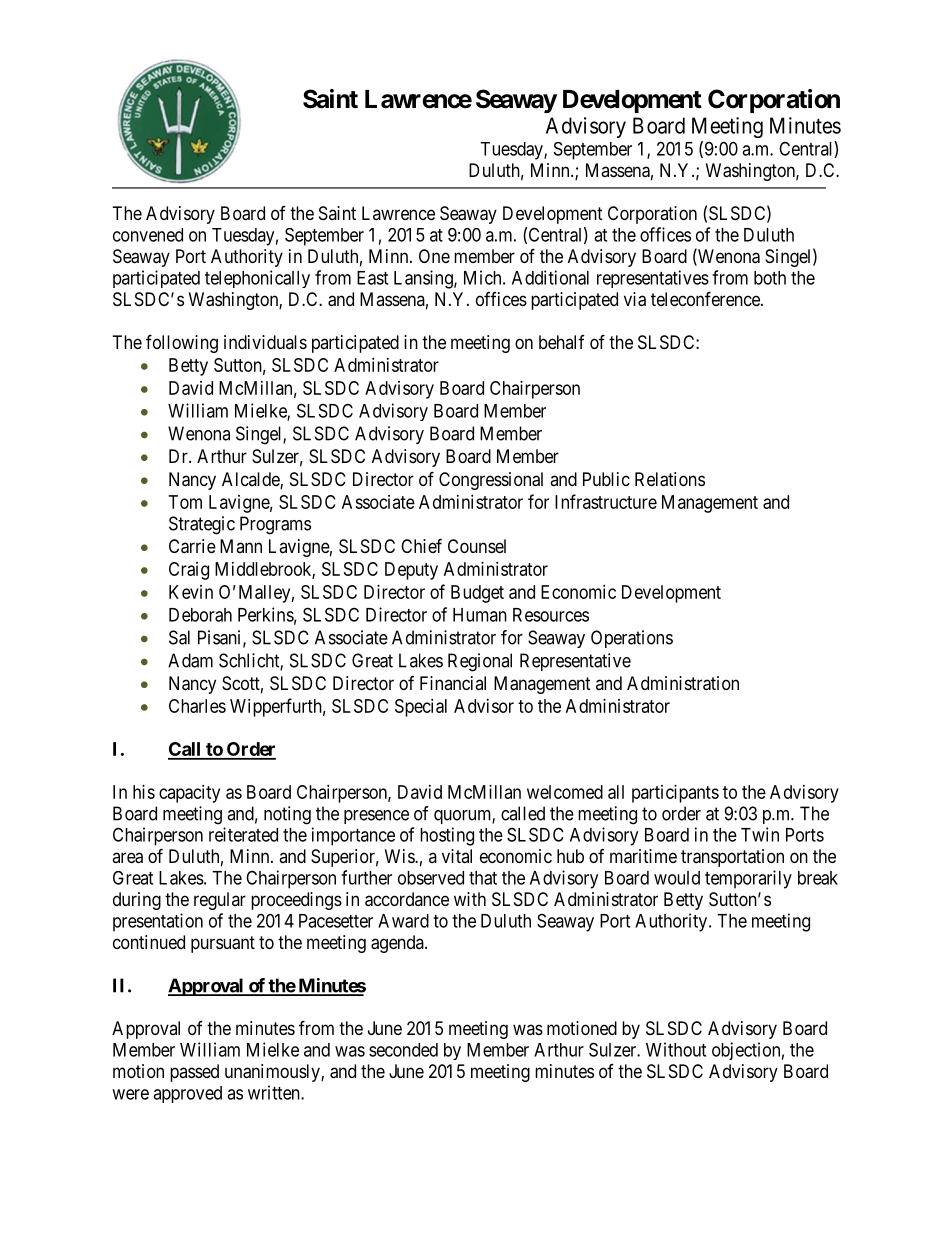 The width and height of the screenshot is (952, 1233). What do you see at coordinates (480, 662) in the screenshot?
I see `Regional` at bounding box center [480, 662].
